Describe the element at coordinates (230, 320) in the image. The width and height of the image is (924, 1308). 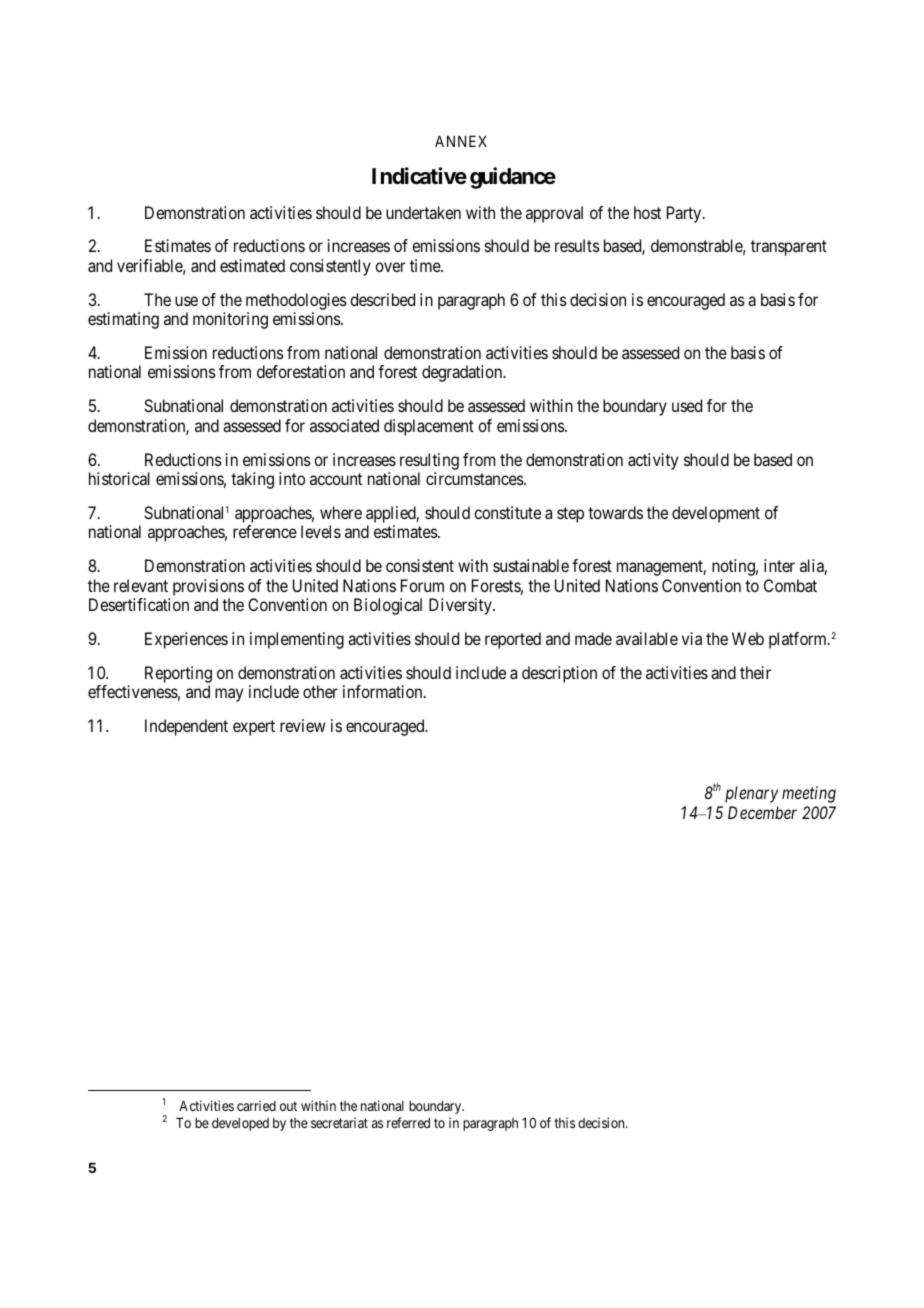
I see `monitoring` at that location.
